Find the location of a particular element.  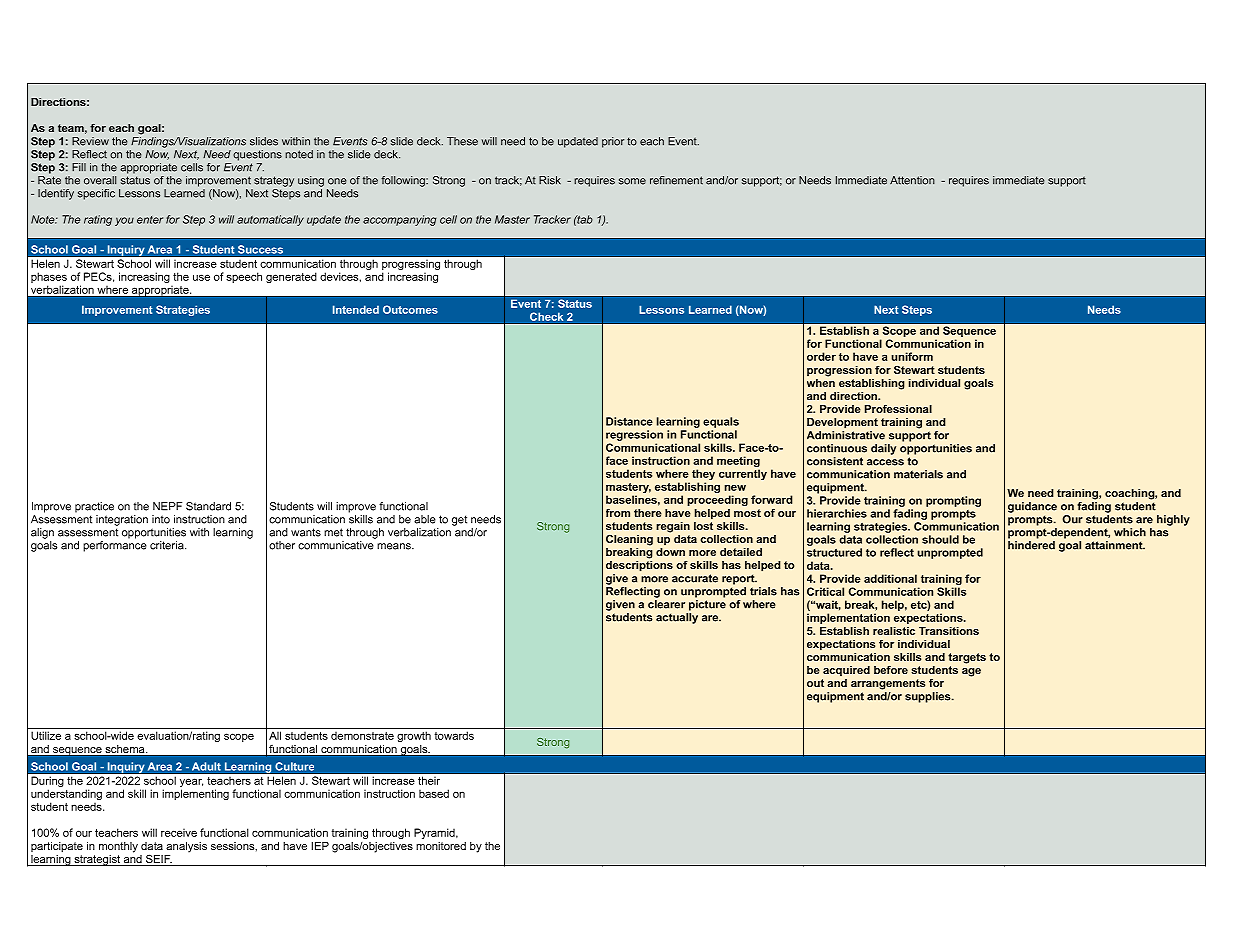

receive is located at coordinates (179, 833).
